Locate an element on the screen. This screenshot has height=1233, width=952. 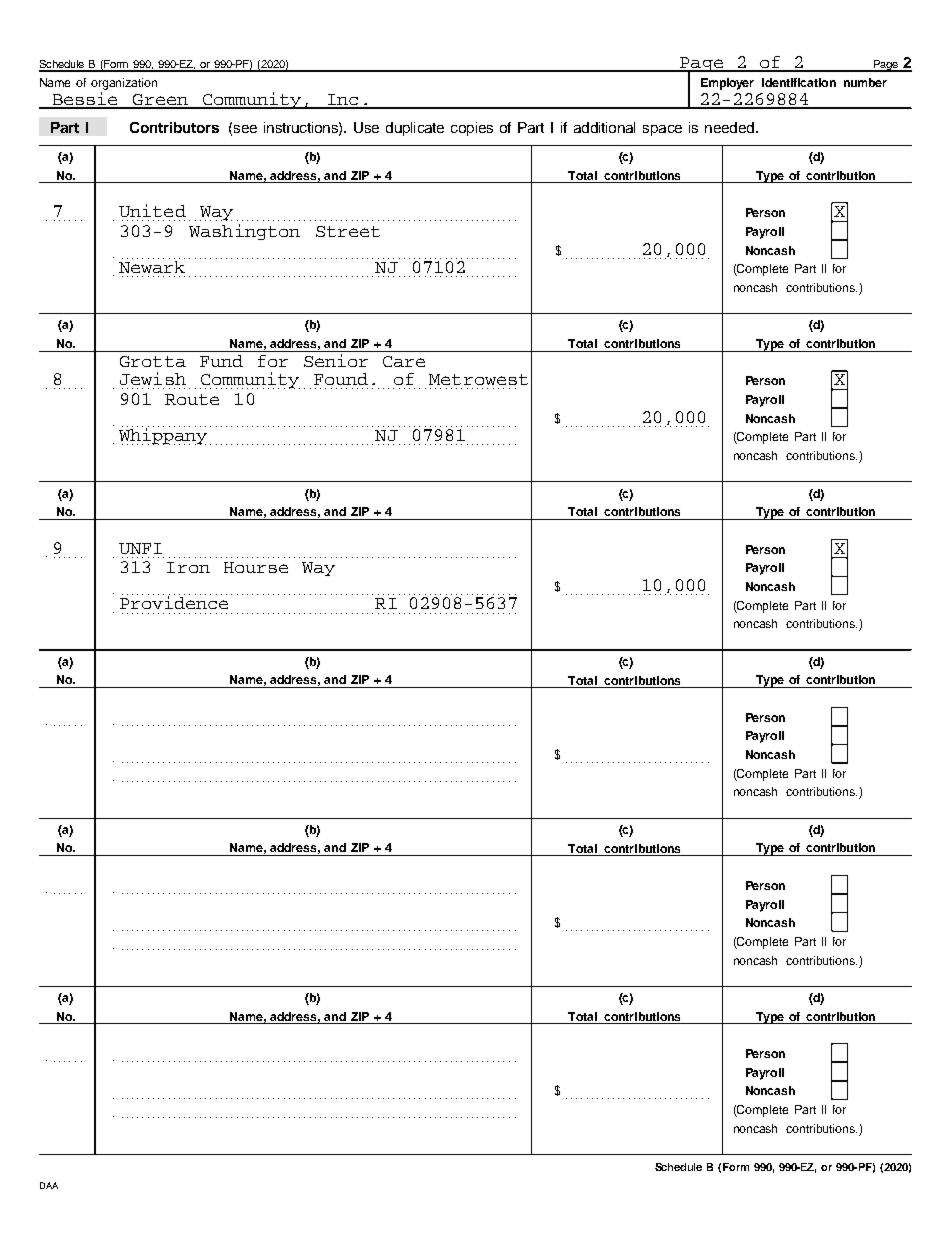
Iron is located at coordinates (188, 567).
